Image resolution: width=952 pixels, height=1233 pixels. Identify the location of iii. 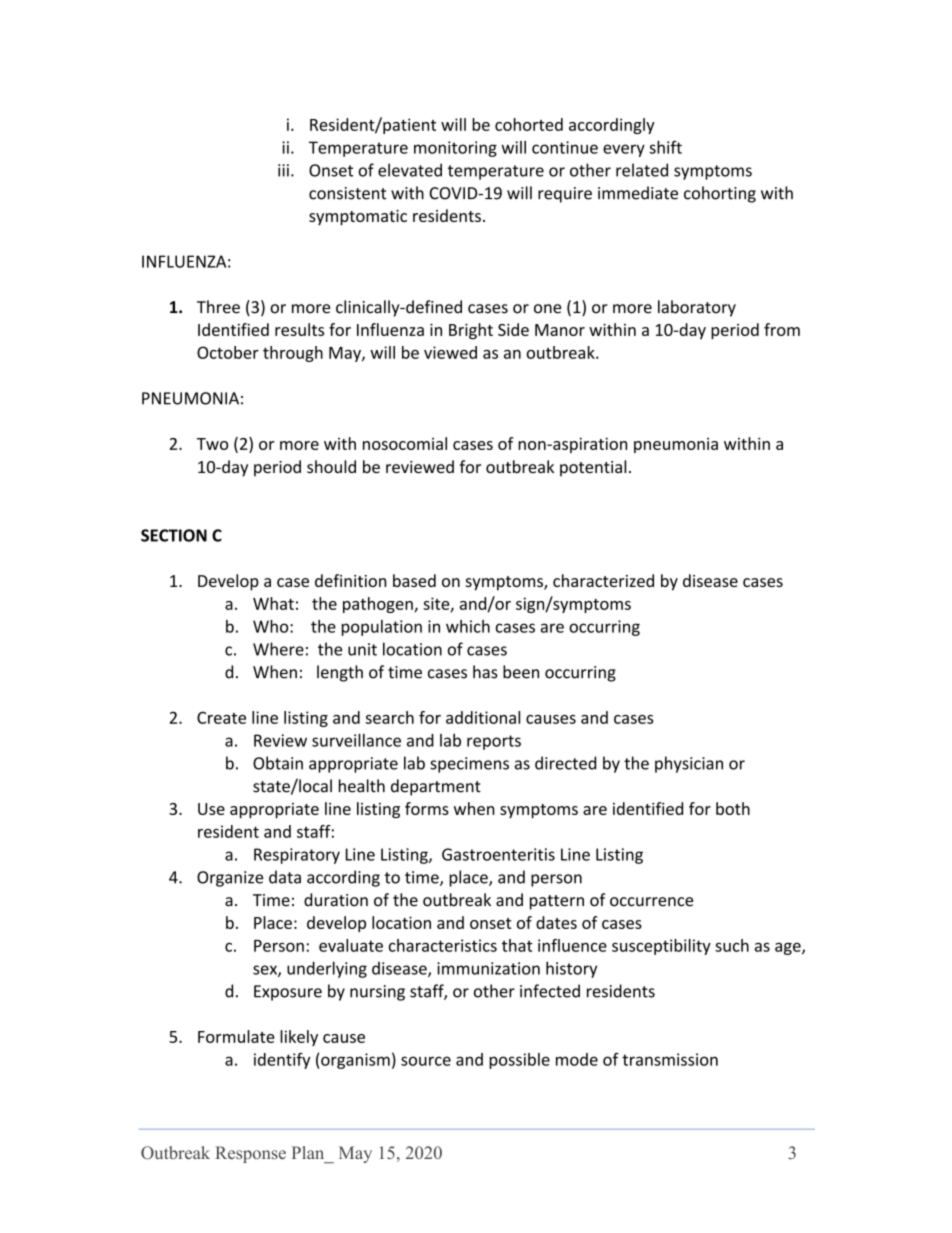
(283, 170).
